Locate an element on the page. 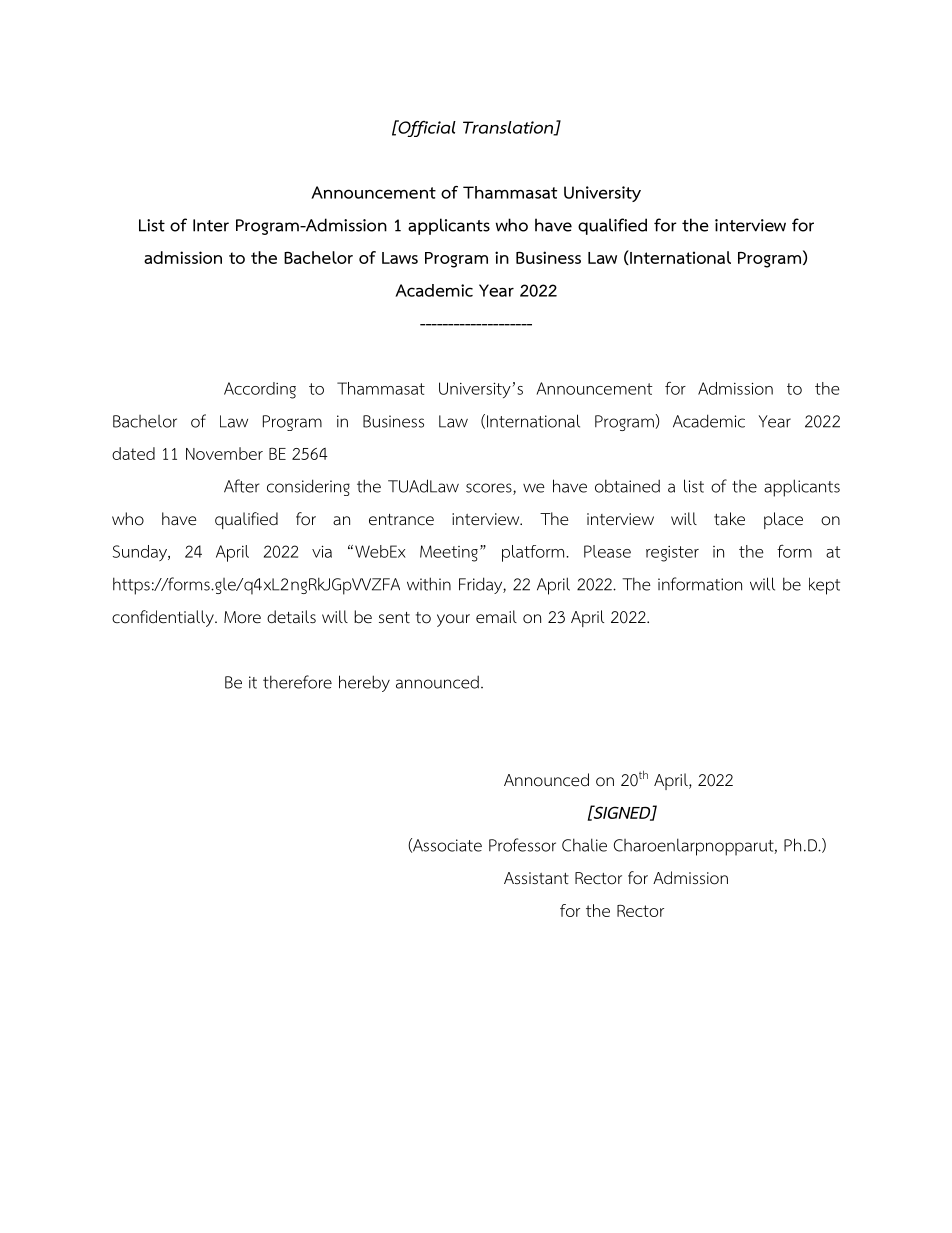  therefore is located at coordinates (297, 682).
